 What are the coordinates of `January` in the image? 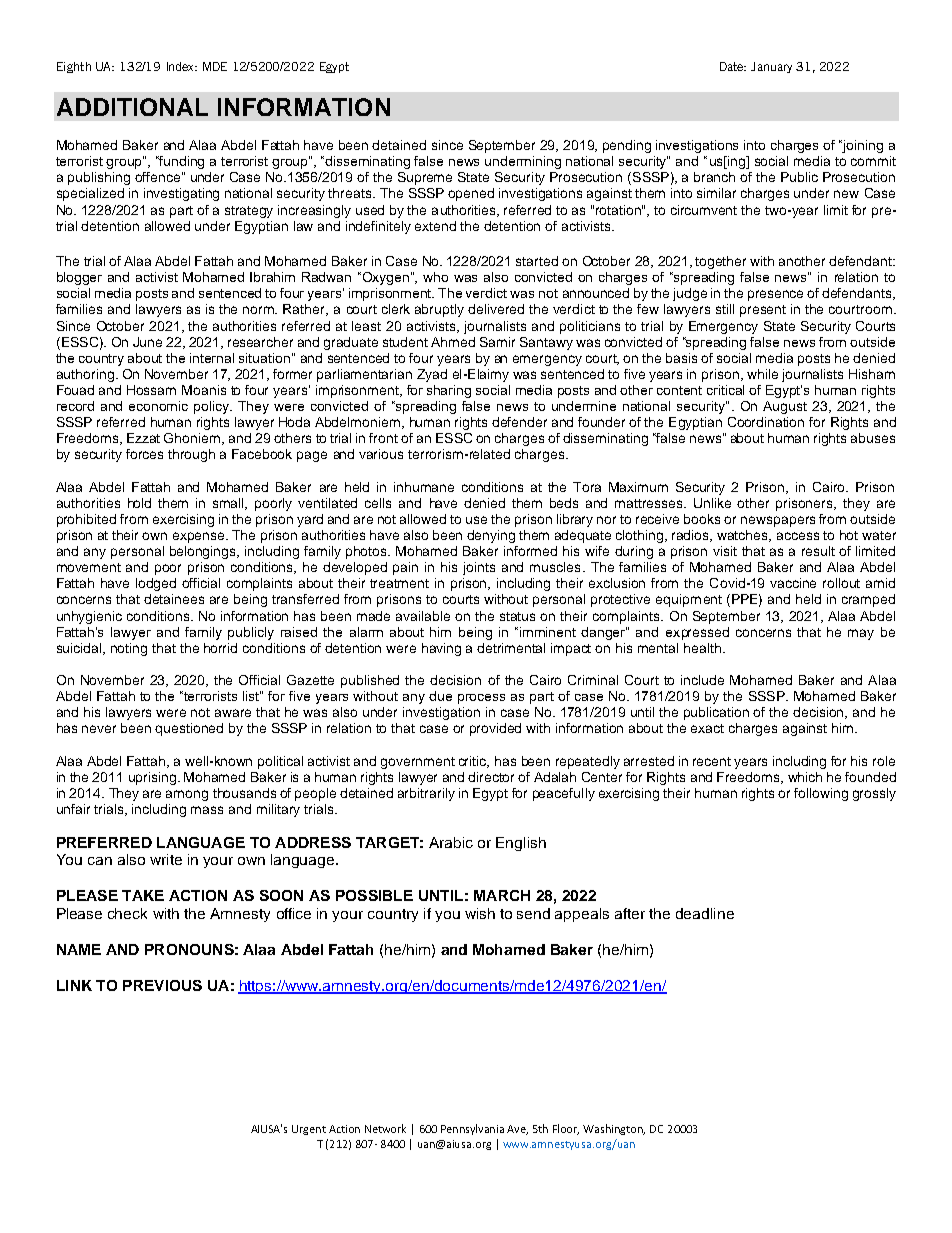 It's located at (771, 67).
